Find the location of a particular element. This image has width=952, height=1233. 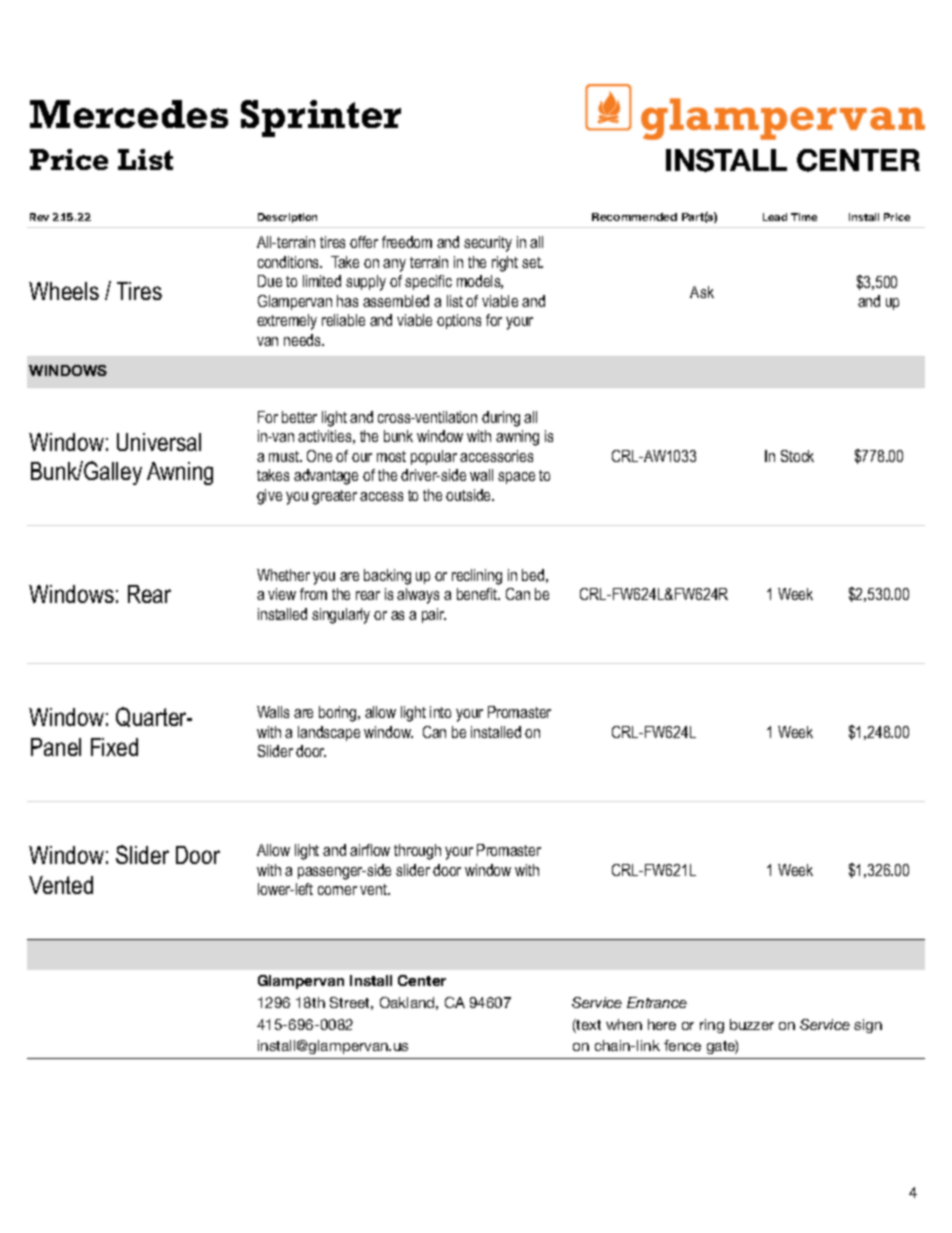

corner is located at coordinates (337, 890).
